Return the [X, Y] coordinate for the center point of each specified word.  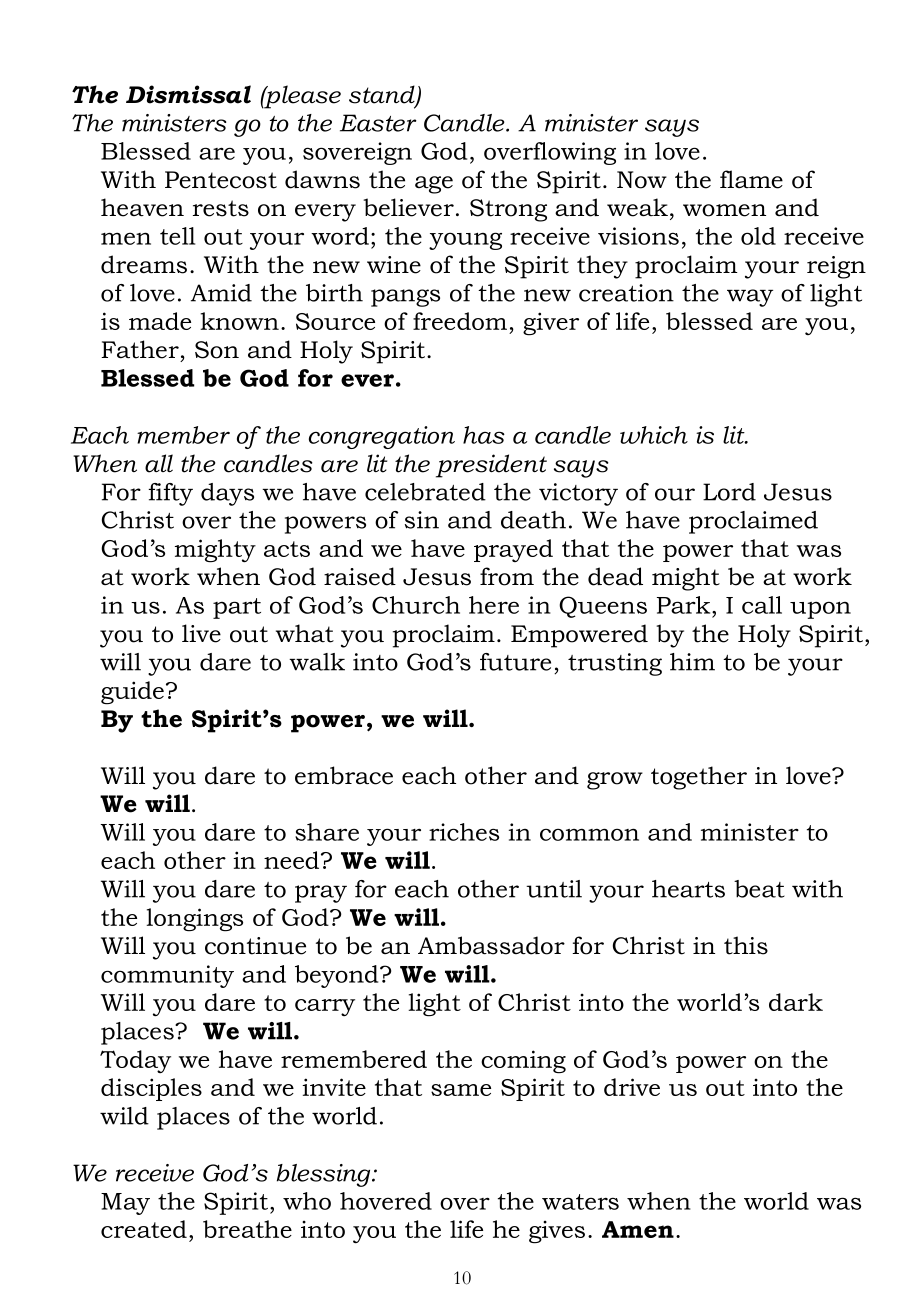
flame [751, 179]
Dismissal [188, 94]
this [746, 945]
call [762, 605]
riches [464, 832]
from [507, 576]
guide [132, 693]
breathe [247, 1229]
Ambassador [491, 945]
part [237, 608]
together [699, 778]
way [750, 298]
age [434, 185]
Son [217, 350]
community [167, 976]
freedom [460, 321]
